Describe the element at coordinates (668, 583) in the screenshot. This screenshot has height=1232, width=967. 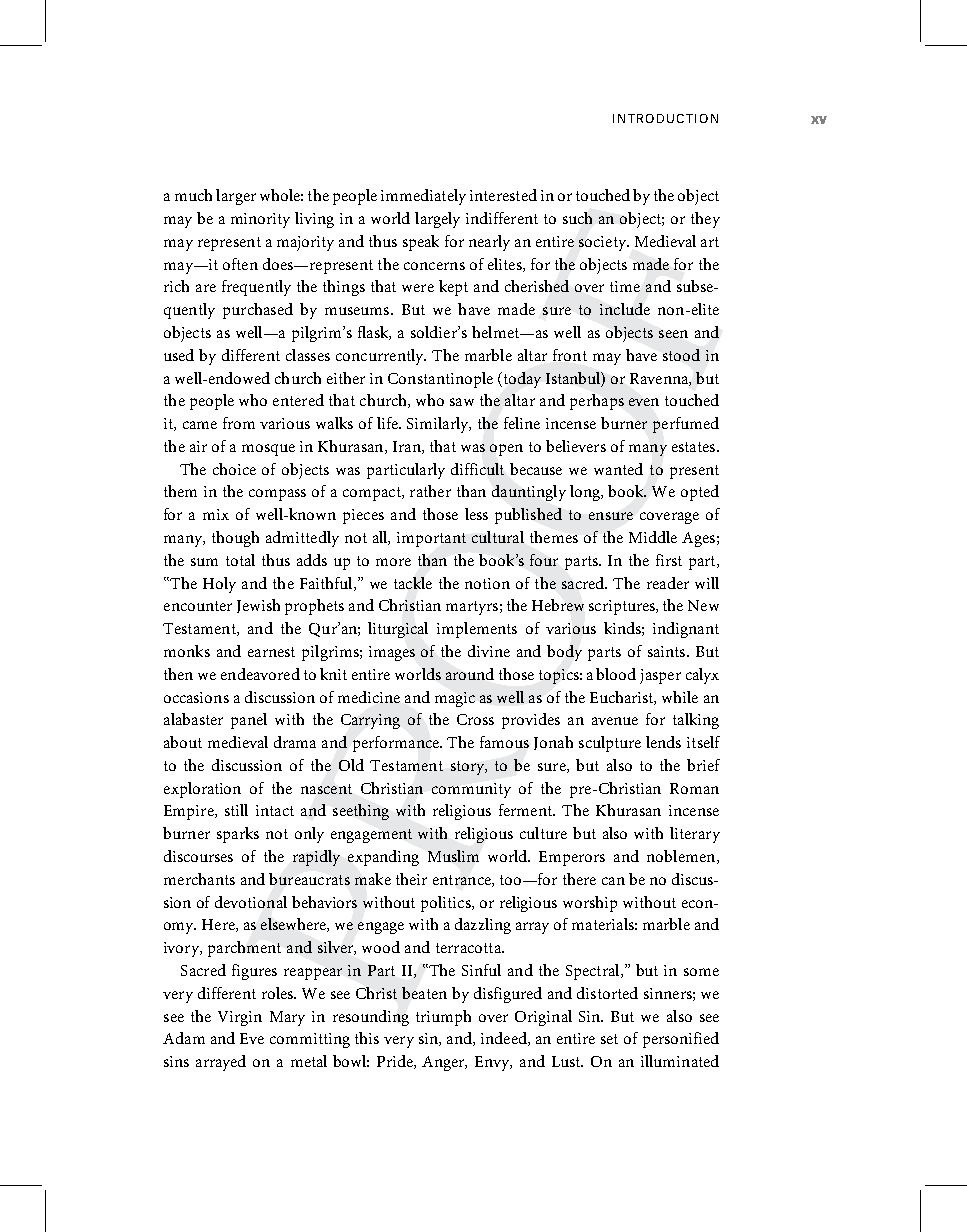
I see `reader` at that location.
